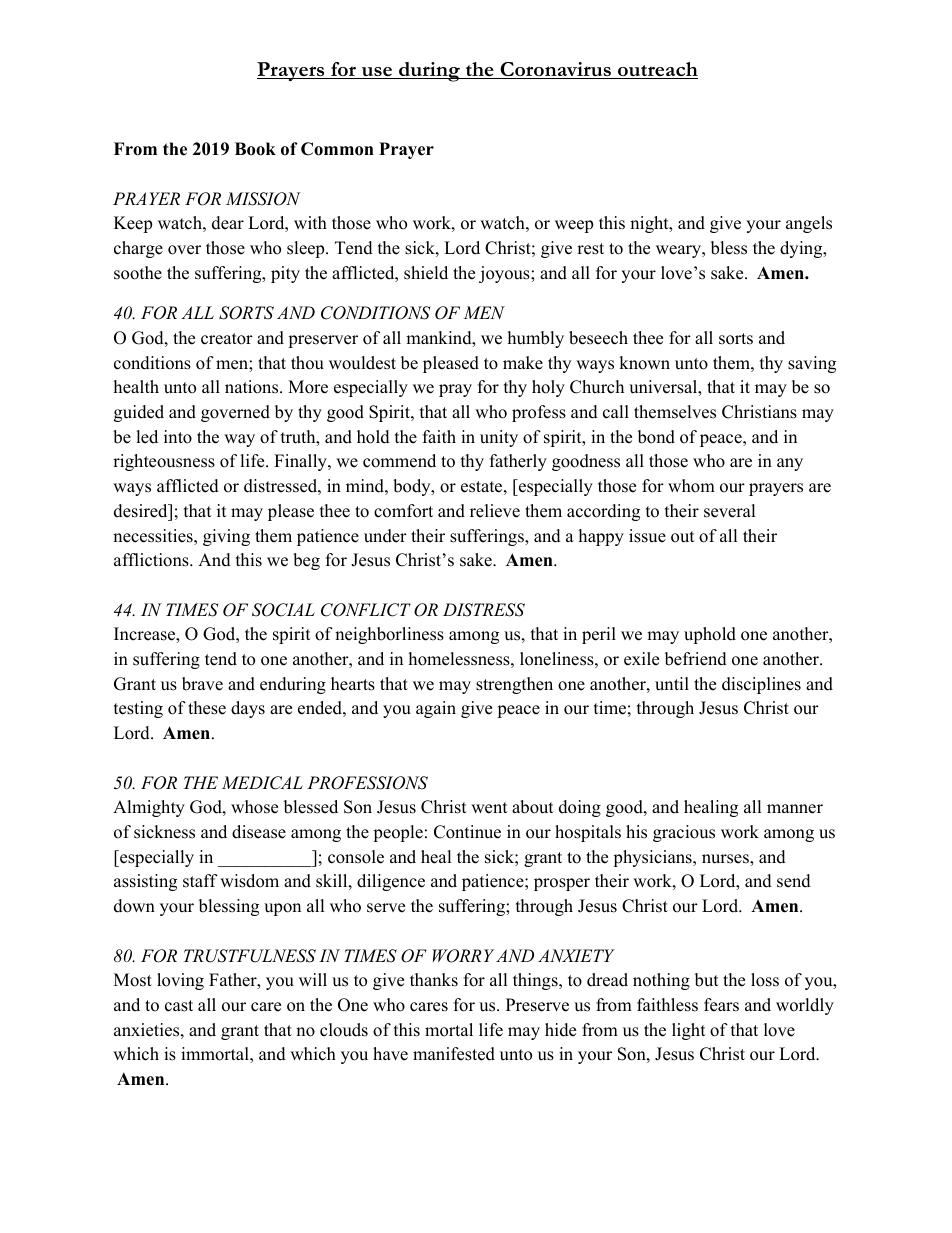 This image has height=1233, width=952. I want to click on cast, so click(179, 1006).
